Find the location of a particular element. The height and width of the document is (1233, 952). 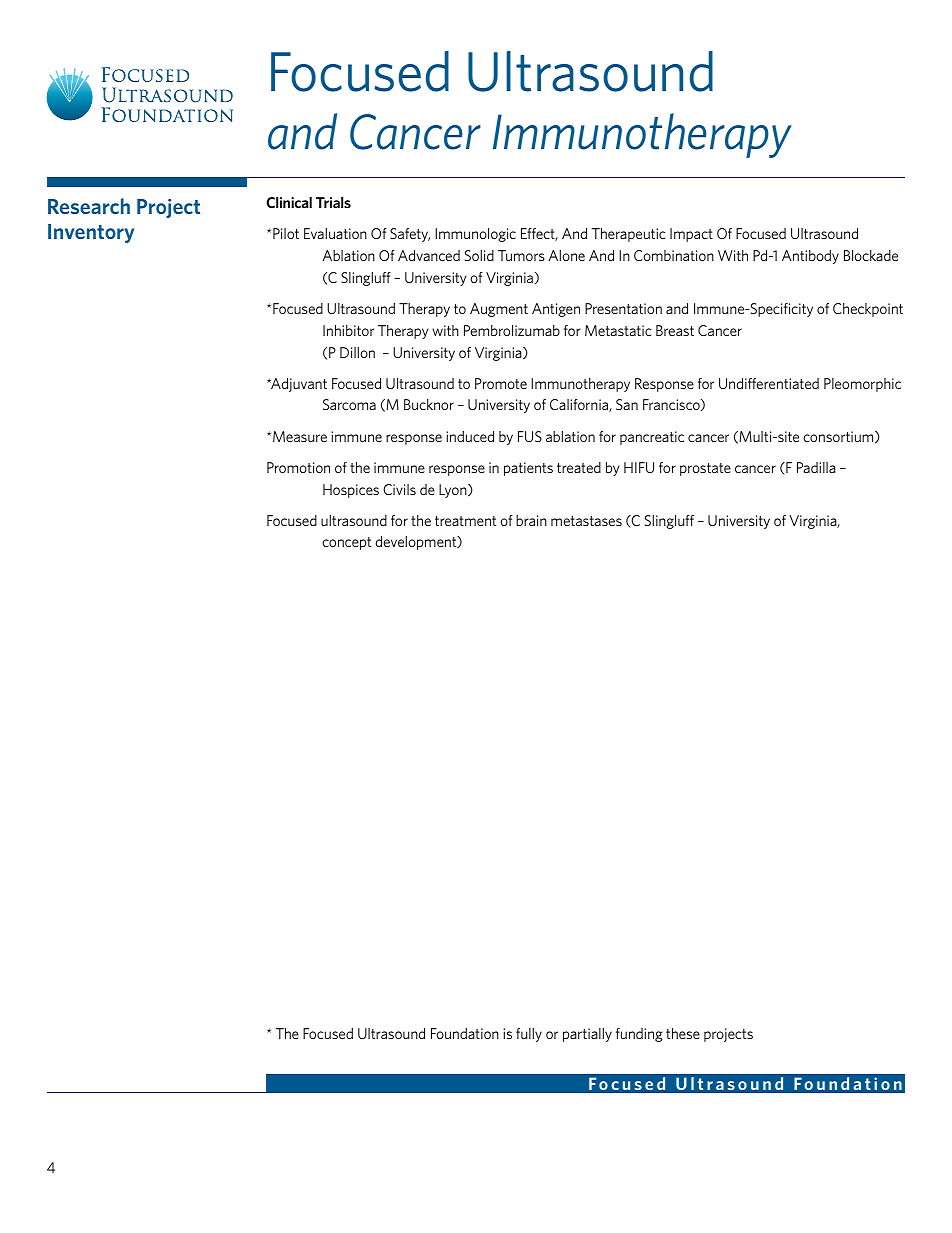

treatment is located at coordinates (465, 521).
